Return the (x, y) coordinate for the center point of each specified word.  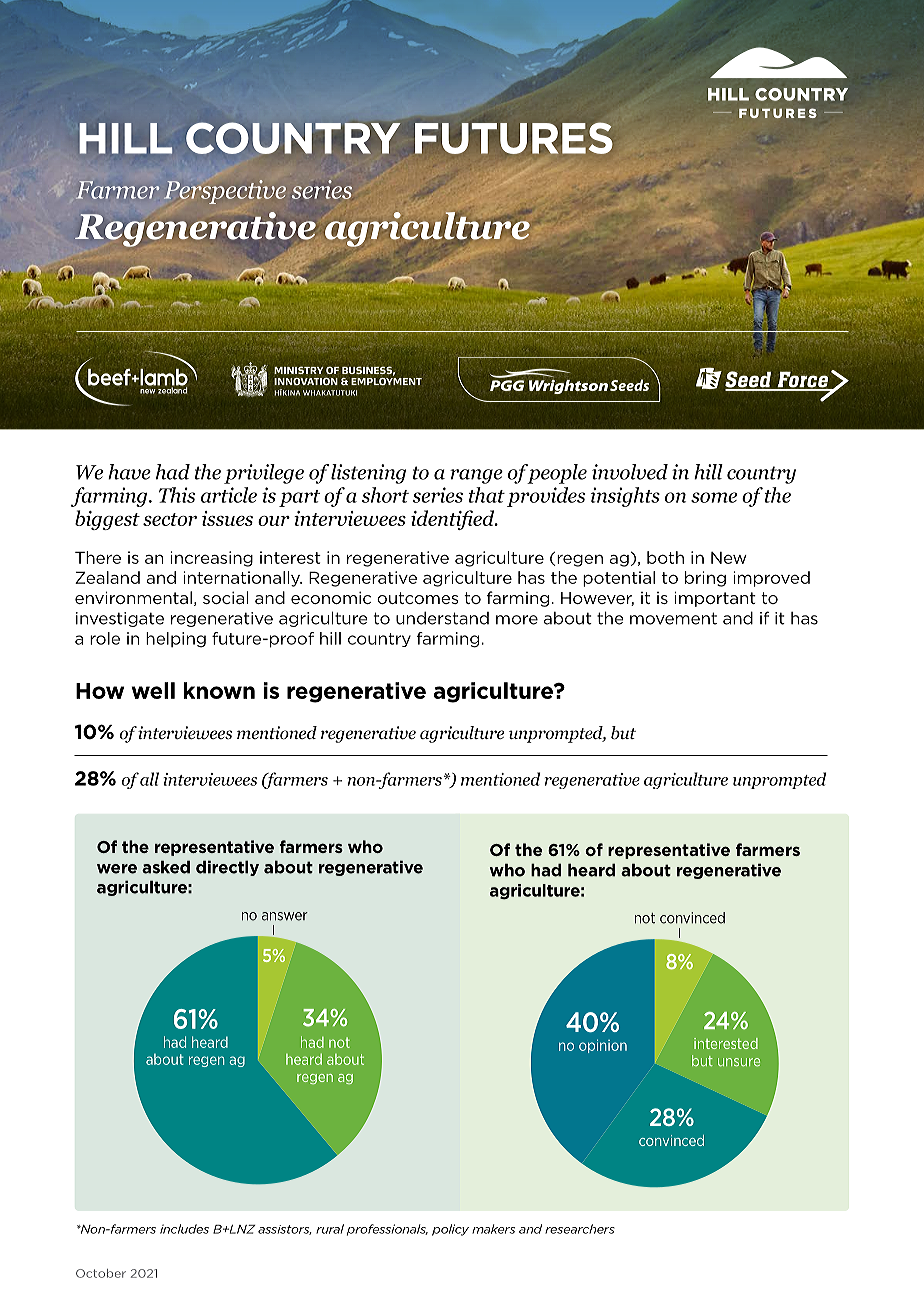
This (177, 495)
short (385, 495)
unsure (739, 1062)
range (476, 476)
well (153, 690)
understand (442, 618)
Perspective (225, 192)
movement (673, 618)
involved (630, 472)
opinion (603, 1046)
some (714, 497)
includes (184, 1229)
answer (285, 916)
